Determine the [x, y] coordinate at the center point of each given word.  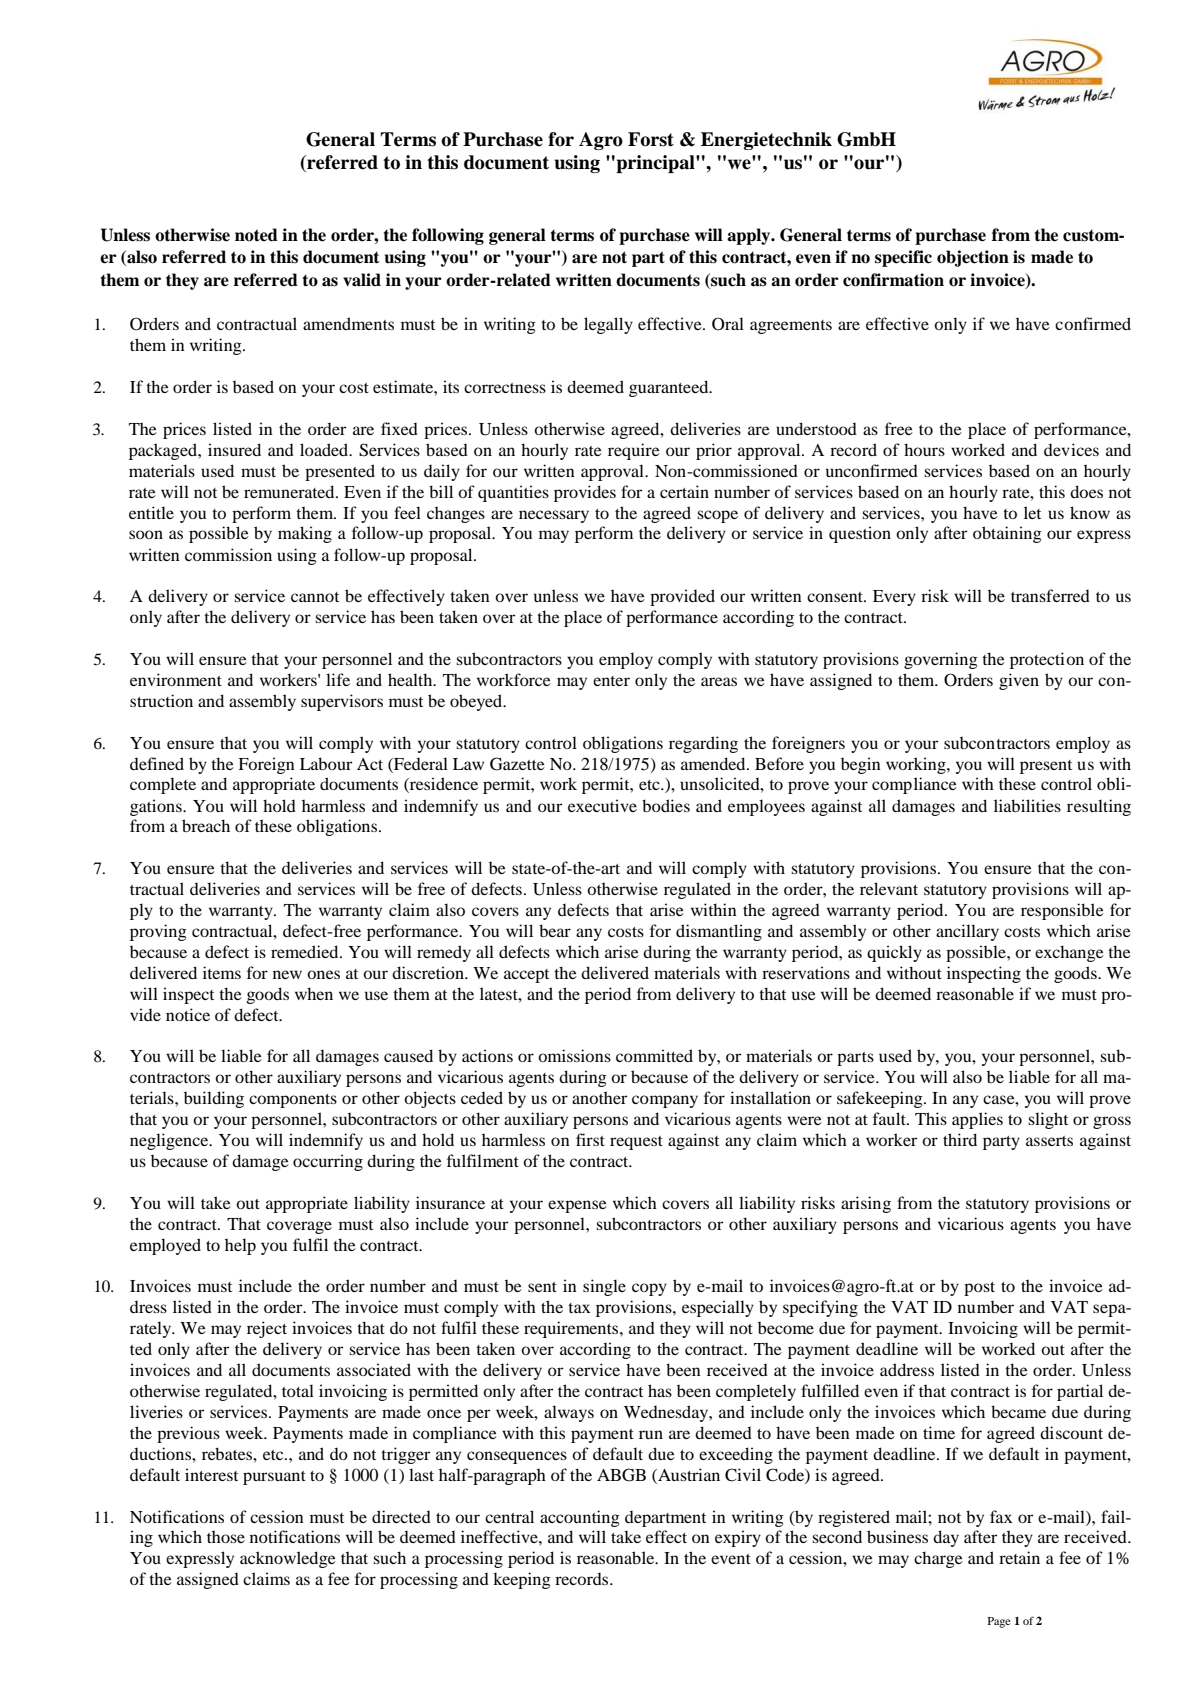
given [1019, 681]
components [293, 1101]
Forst [651, 139]
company [665, 1101]
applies [977, 1120]
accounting [580, 1518]
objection [973, 258]
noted [256, 235]
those [226, 1536]
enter [611, 681]
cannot [315, 597]
